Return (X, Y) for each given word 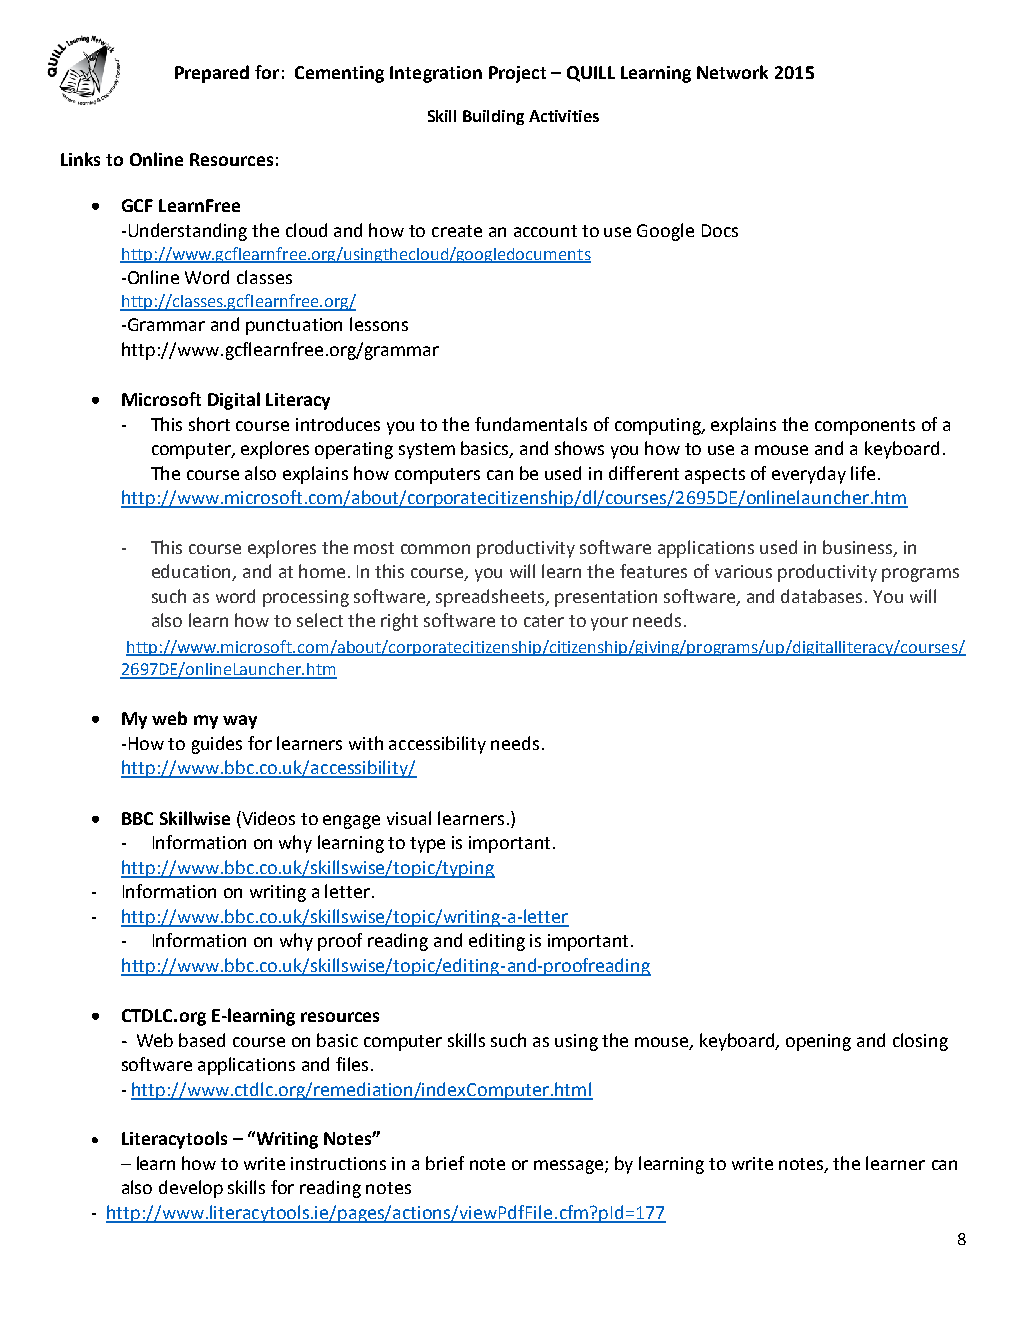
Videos (267, 818)
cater (544, 621)
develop (191, 1189)
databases (823, 596)
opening (818, 1042)
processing (306, 598)
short (209, 424)
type (427, 845)
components (865, 427)
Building (493, 117)
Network (732, 72)
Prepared (212, 74)
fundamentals (531, 424)
